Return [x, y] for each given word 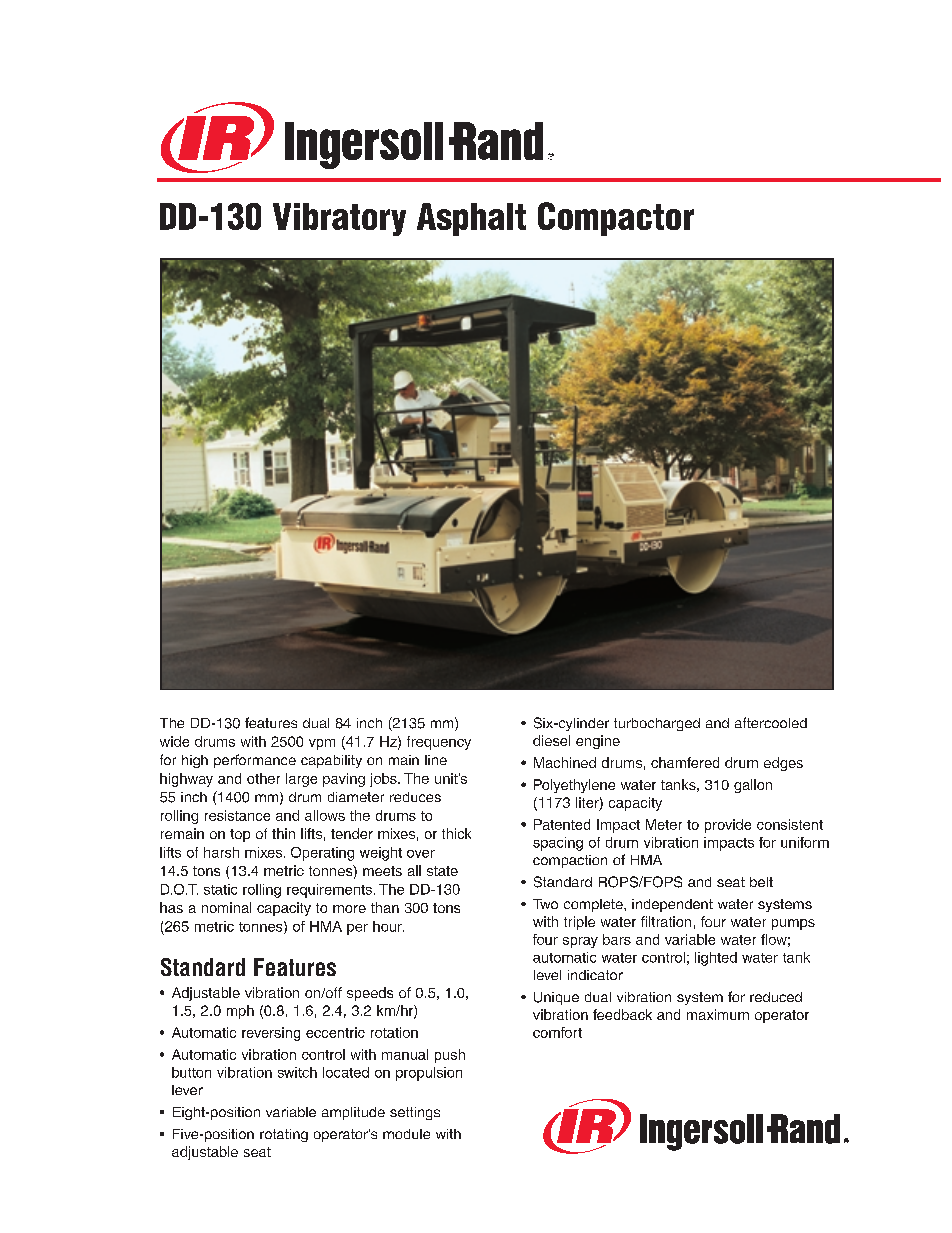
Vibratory [339, 219]
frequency [439, 743]
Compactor [616, 219]
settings [415, 1113]
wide [174, 741]
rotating [284, 1135]
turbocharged [657, 724]
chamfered [685, 762]
